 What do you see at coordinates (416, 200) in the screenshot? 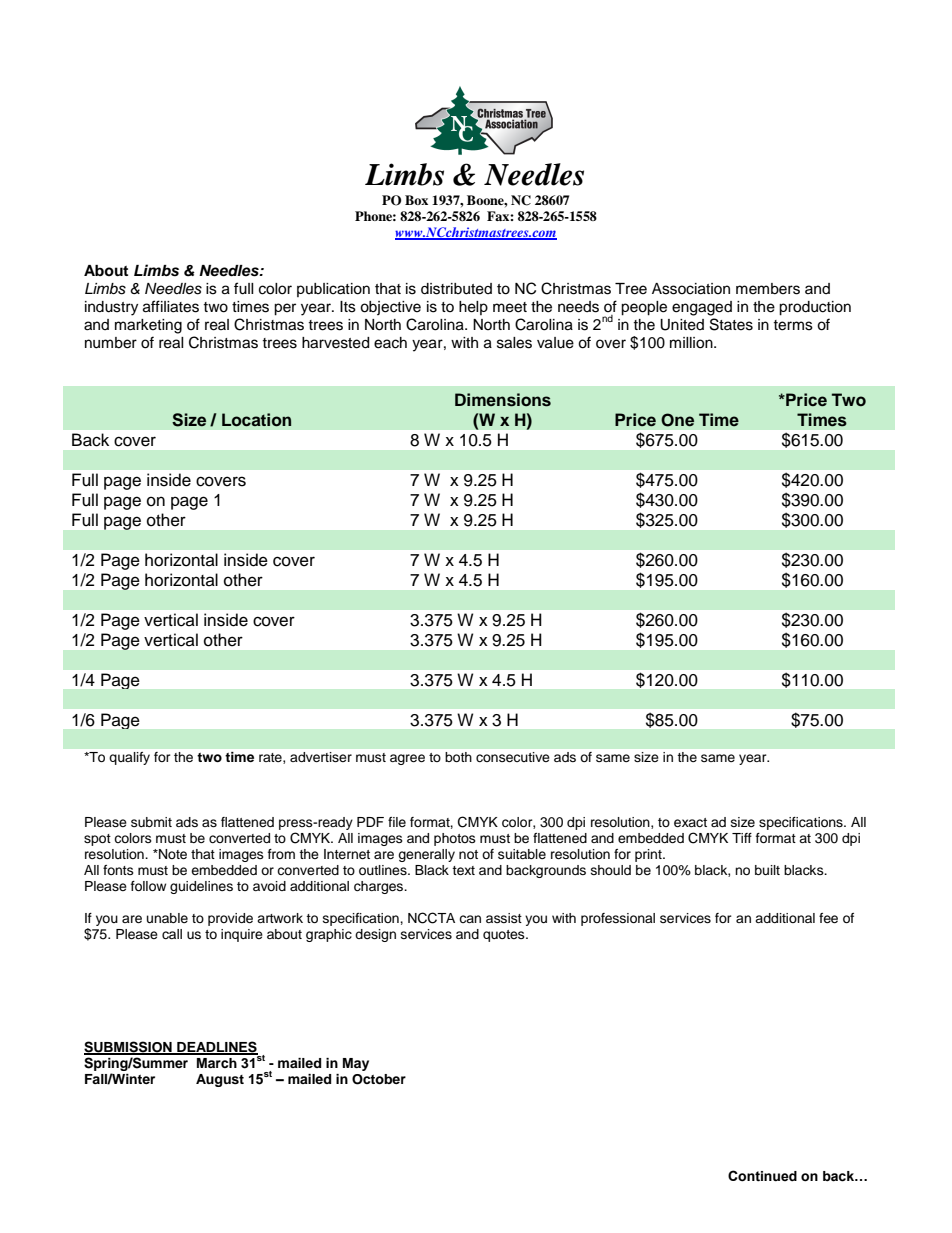
I see `Box` at bounding box center [416, 200].
